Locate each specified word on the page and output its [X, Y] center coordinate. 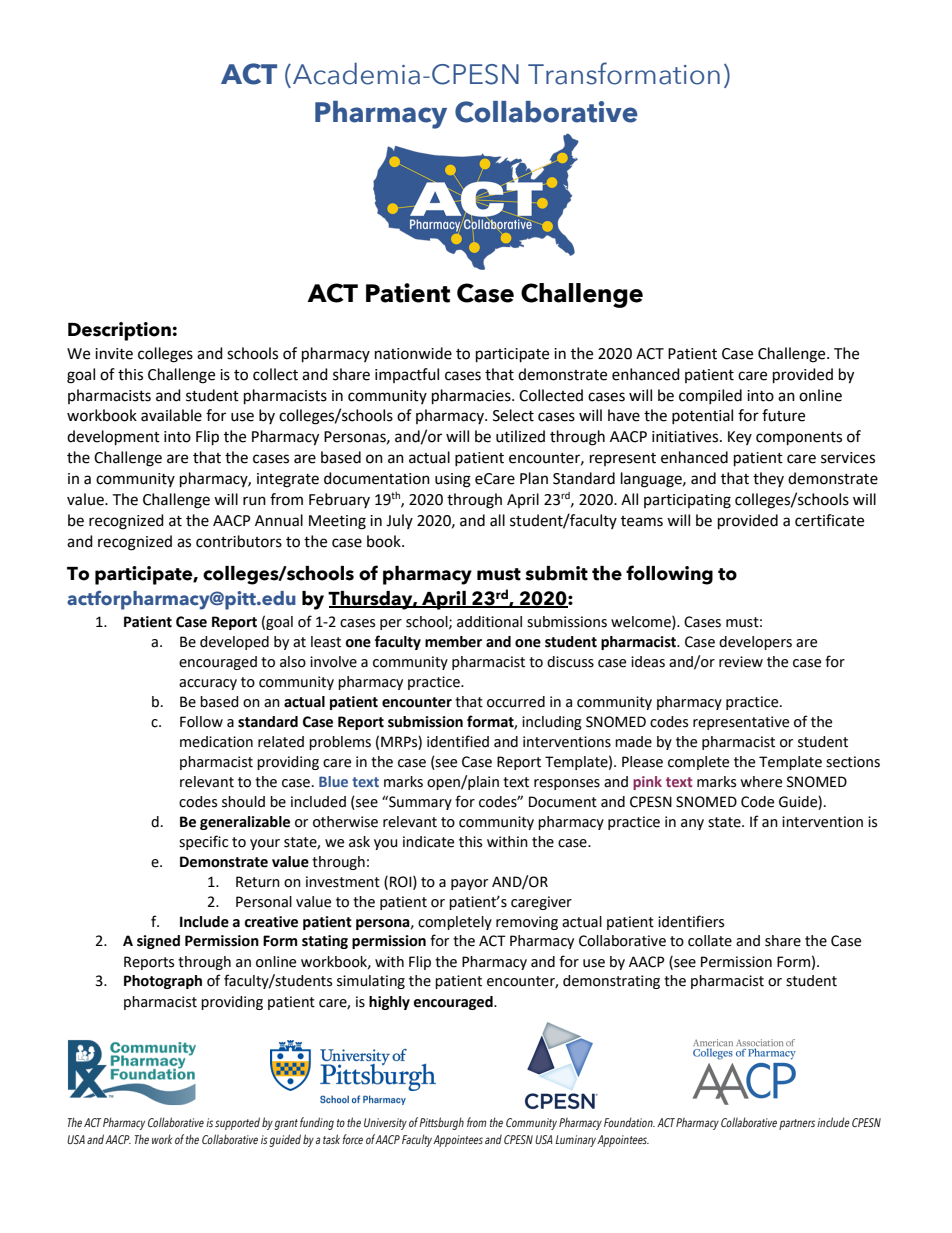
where [761, 782]
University [385, 1124]
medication [216, 742]
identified [458, 741]
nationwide [413, 353]
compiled [710, 396]
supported [237, 1123]
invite [114, 354]
